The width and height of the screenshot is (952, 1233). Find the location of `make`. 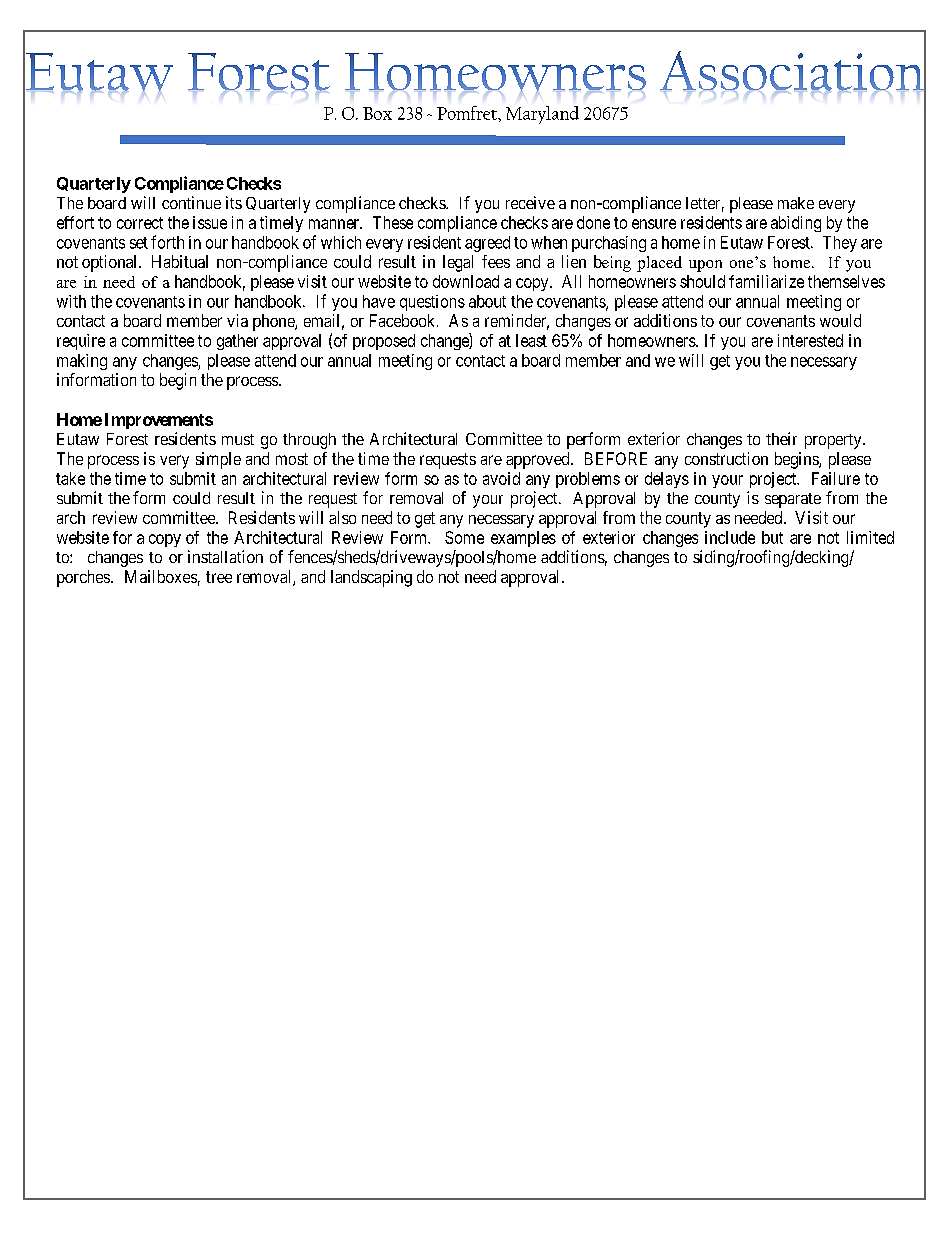

make is located at coordinates (796, 203).
